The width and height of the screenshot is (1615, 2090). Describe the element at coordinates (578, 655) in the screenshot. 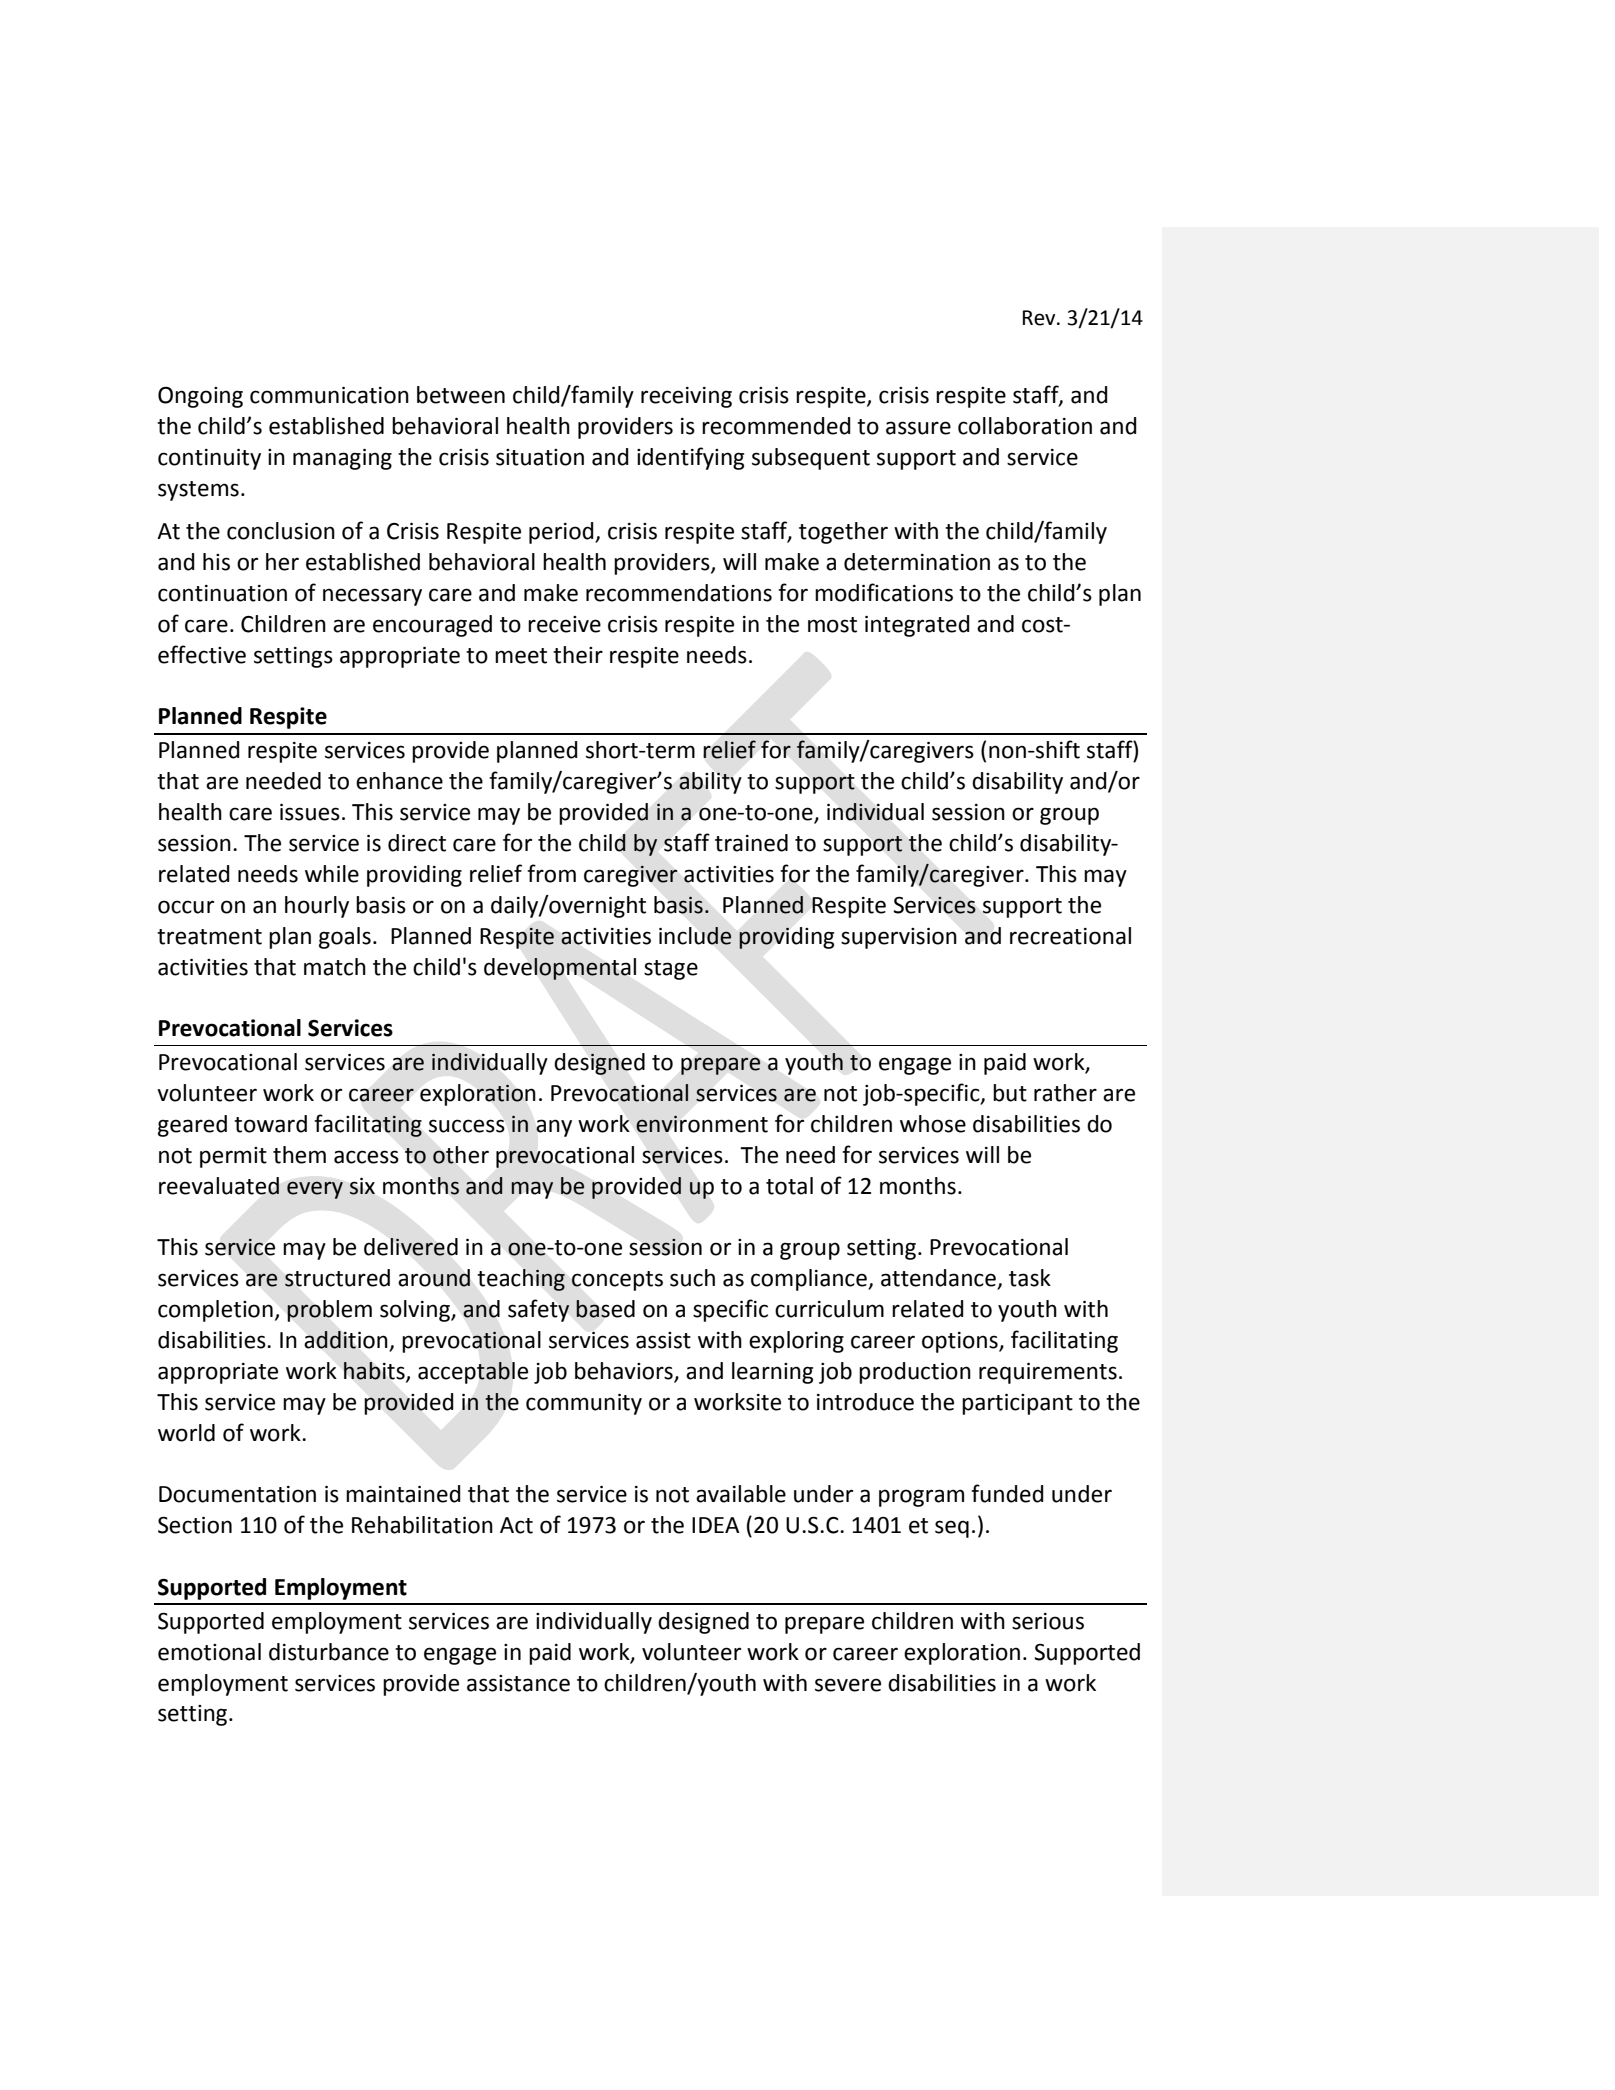

I see `their` at that location.
